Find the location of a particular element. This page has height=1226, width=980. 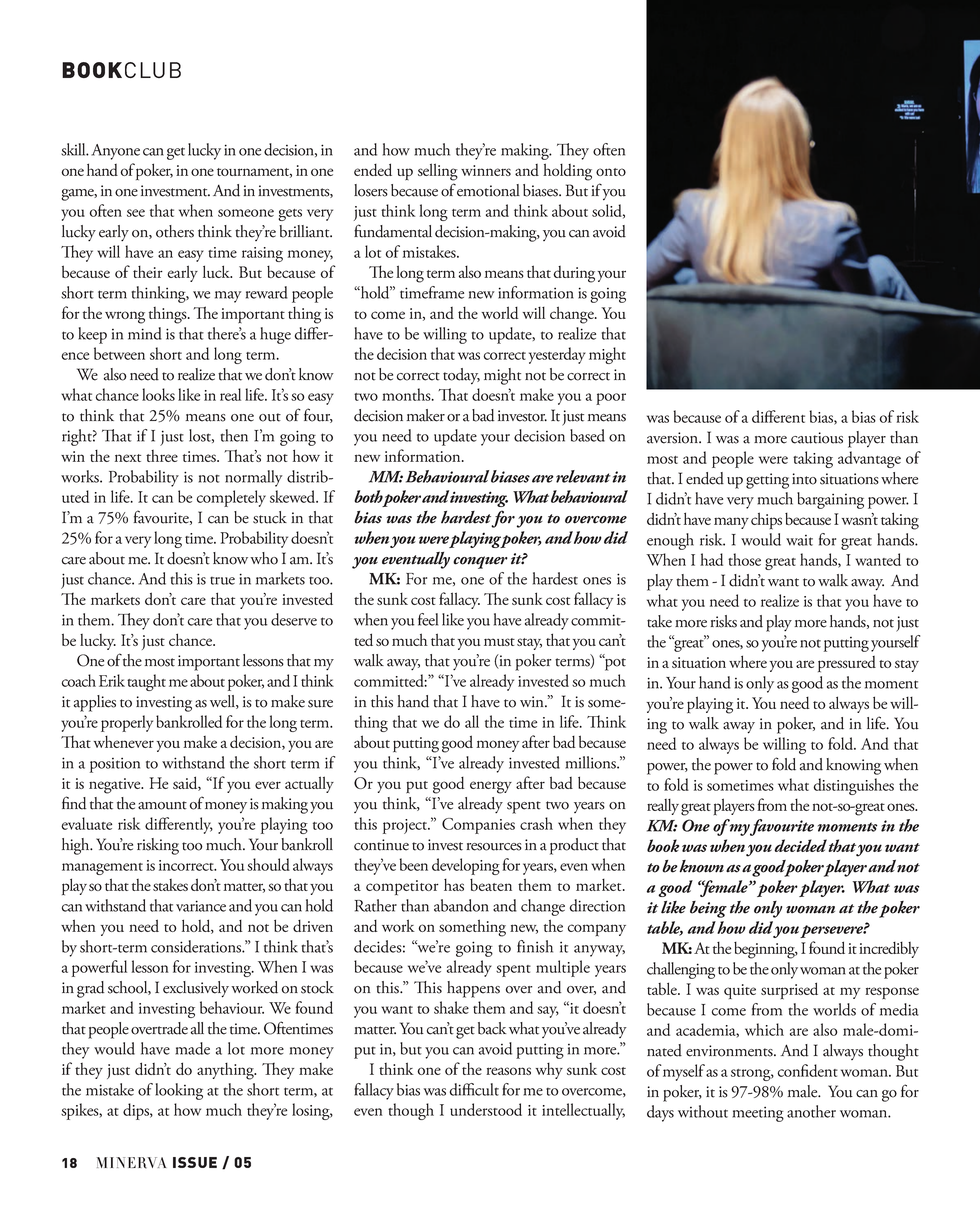

see is located at coordinates (136, 213).
